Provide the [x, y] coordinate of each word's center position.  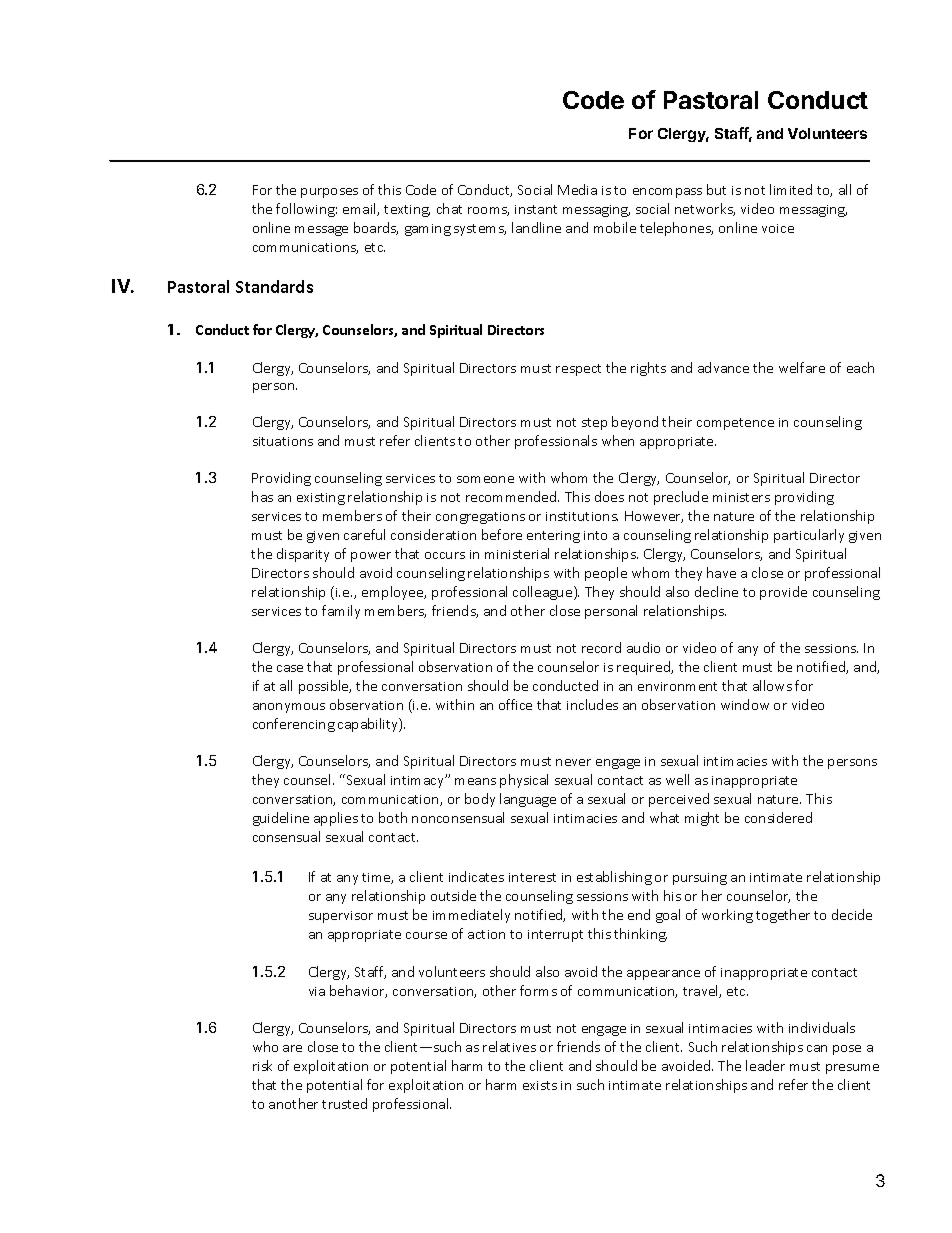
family [341, 612]
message [321, 231]
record [601, 647]
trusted [344, 1103]
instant [536, 209]
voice [778, 228]
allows [772, 685]
